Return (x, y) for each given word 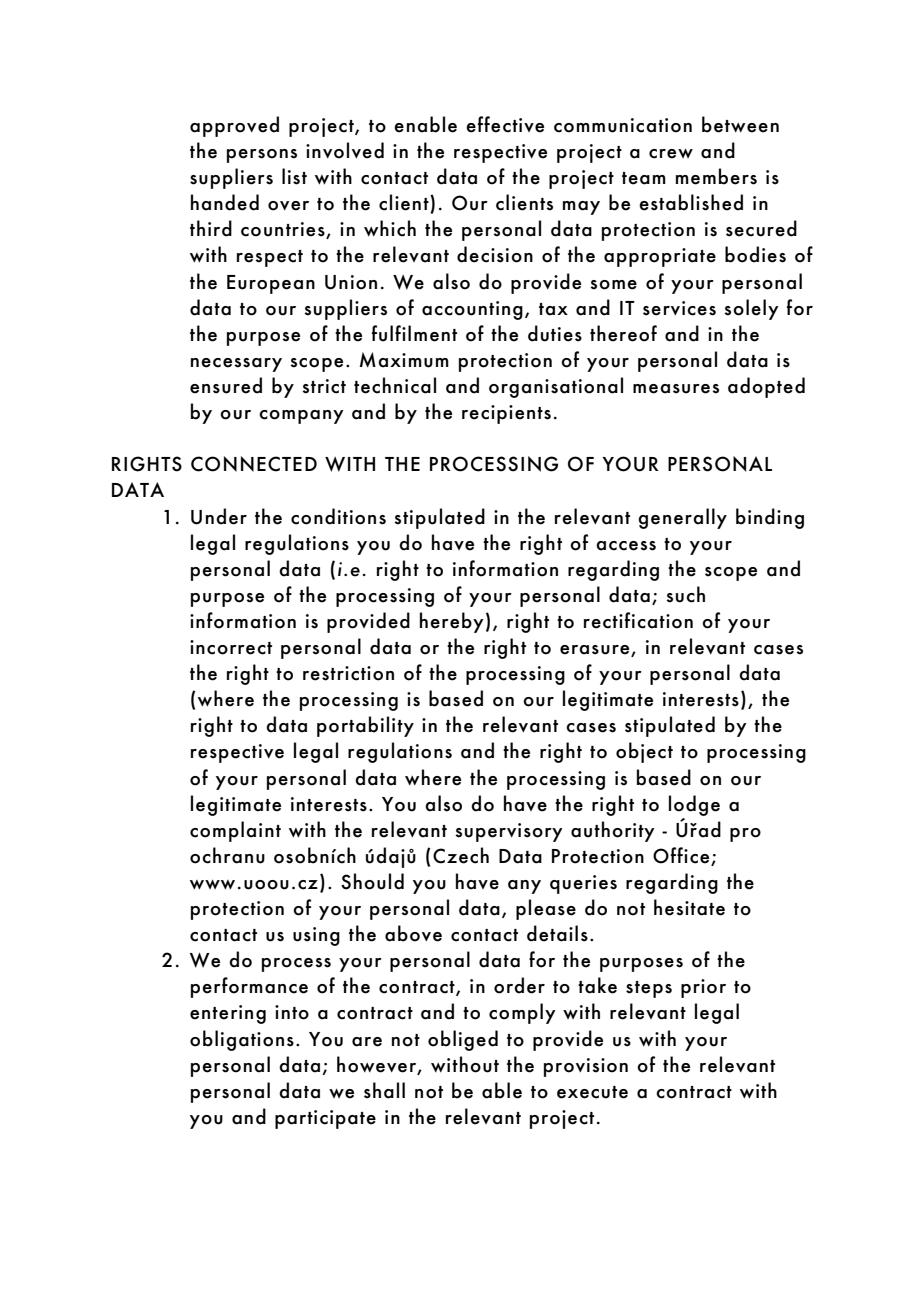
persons (262, 156)
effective (505, 124)
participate (325, 1119)
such (685, 594)
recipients (506, 414)
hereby (452, 622)
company (301, 417)
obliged (463, 1040)
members (716, 176)
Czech (461, 855)
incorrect (231, 647)
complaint (235, 831)
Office (682, 856)
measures (676, 389)
